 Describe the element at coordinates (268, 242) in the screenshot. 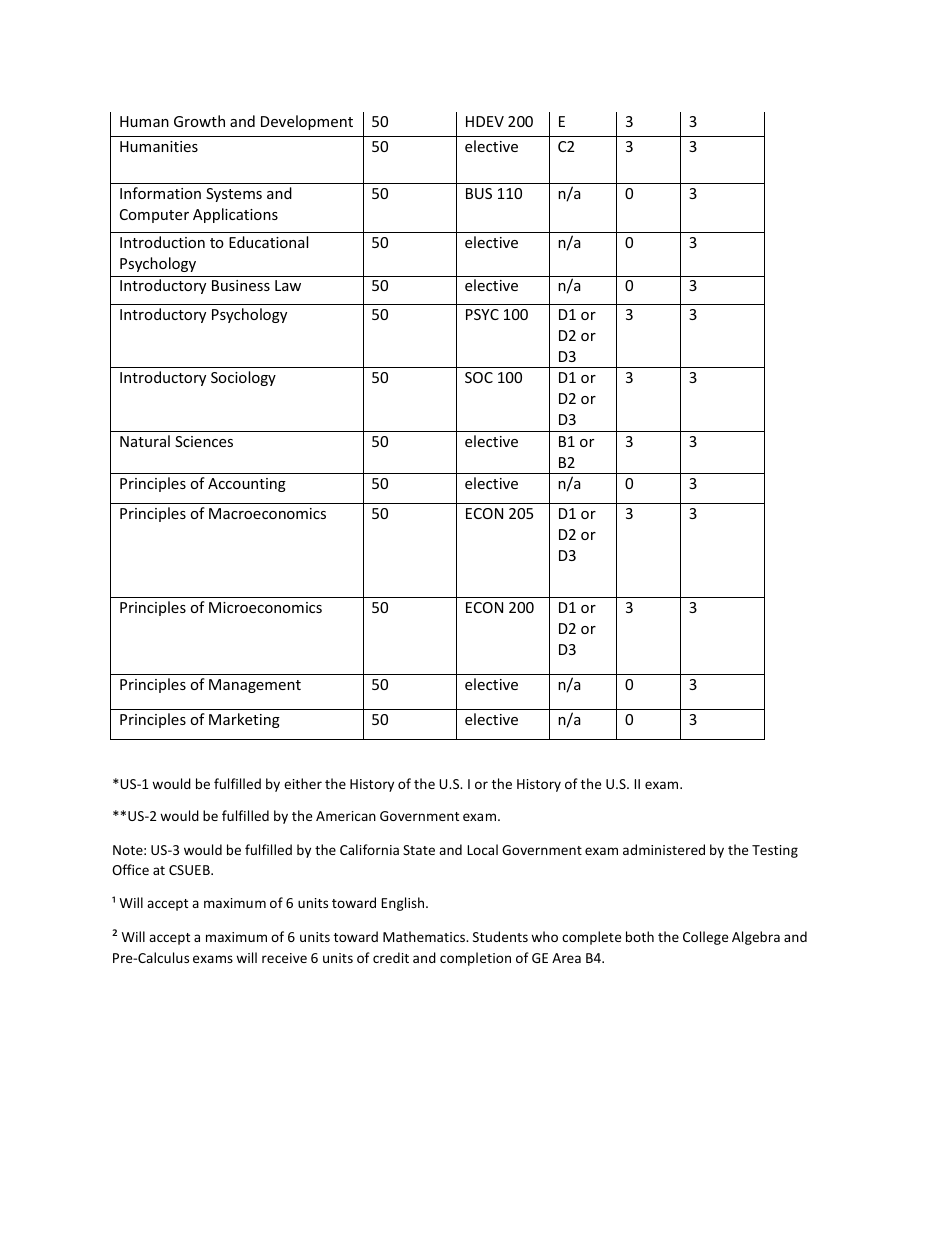

I see `Educational` at that location.
